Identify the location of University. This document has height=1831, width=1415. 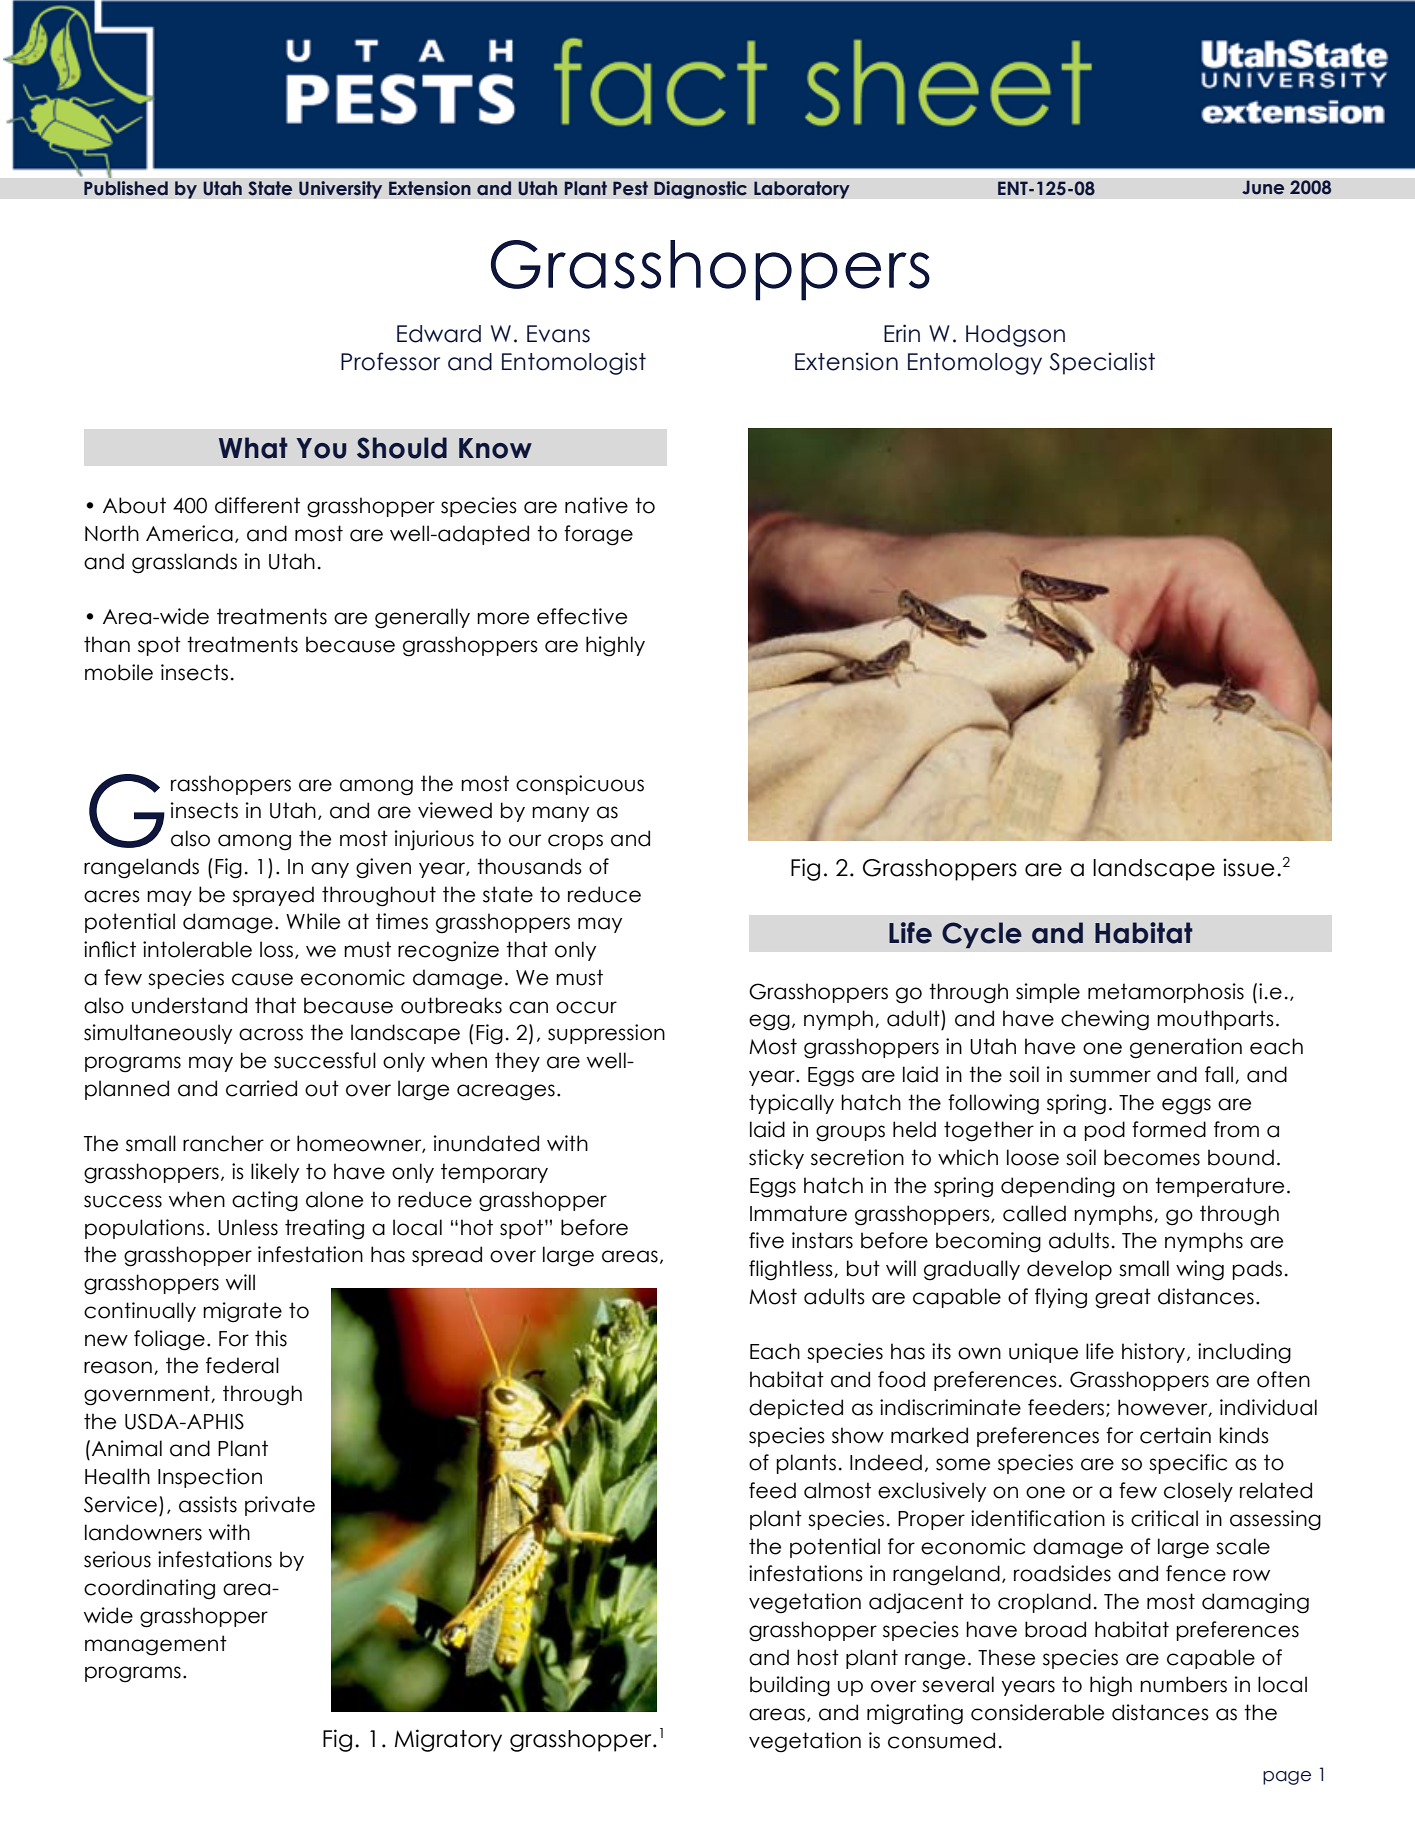
(341, 190).
